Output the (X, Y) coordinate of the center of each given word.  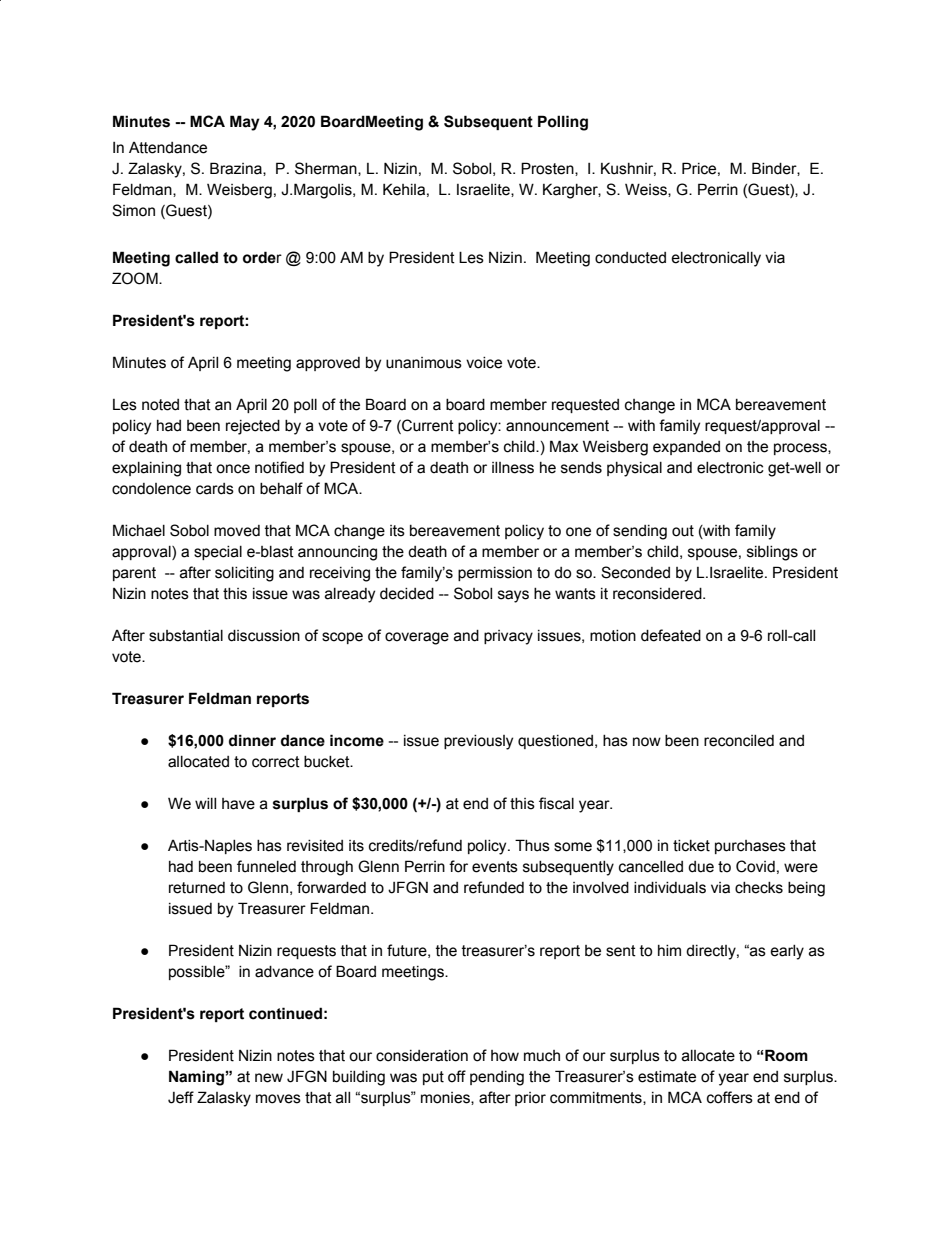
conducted (630, 258)
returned (197, 888)
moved (237, 531)
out (683, 531)
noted (160, 405)
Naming (196, 1078)
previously (478, 742)
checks (759, 888)
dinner (252, 740)
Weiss (647, 190)
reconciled (739, 741)
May (245, 123)
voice (484, 363)
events (495, 867)
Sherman (327, 169)
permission (495, 574)
